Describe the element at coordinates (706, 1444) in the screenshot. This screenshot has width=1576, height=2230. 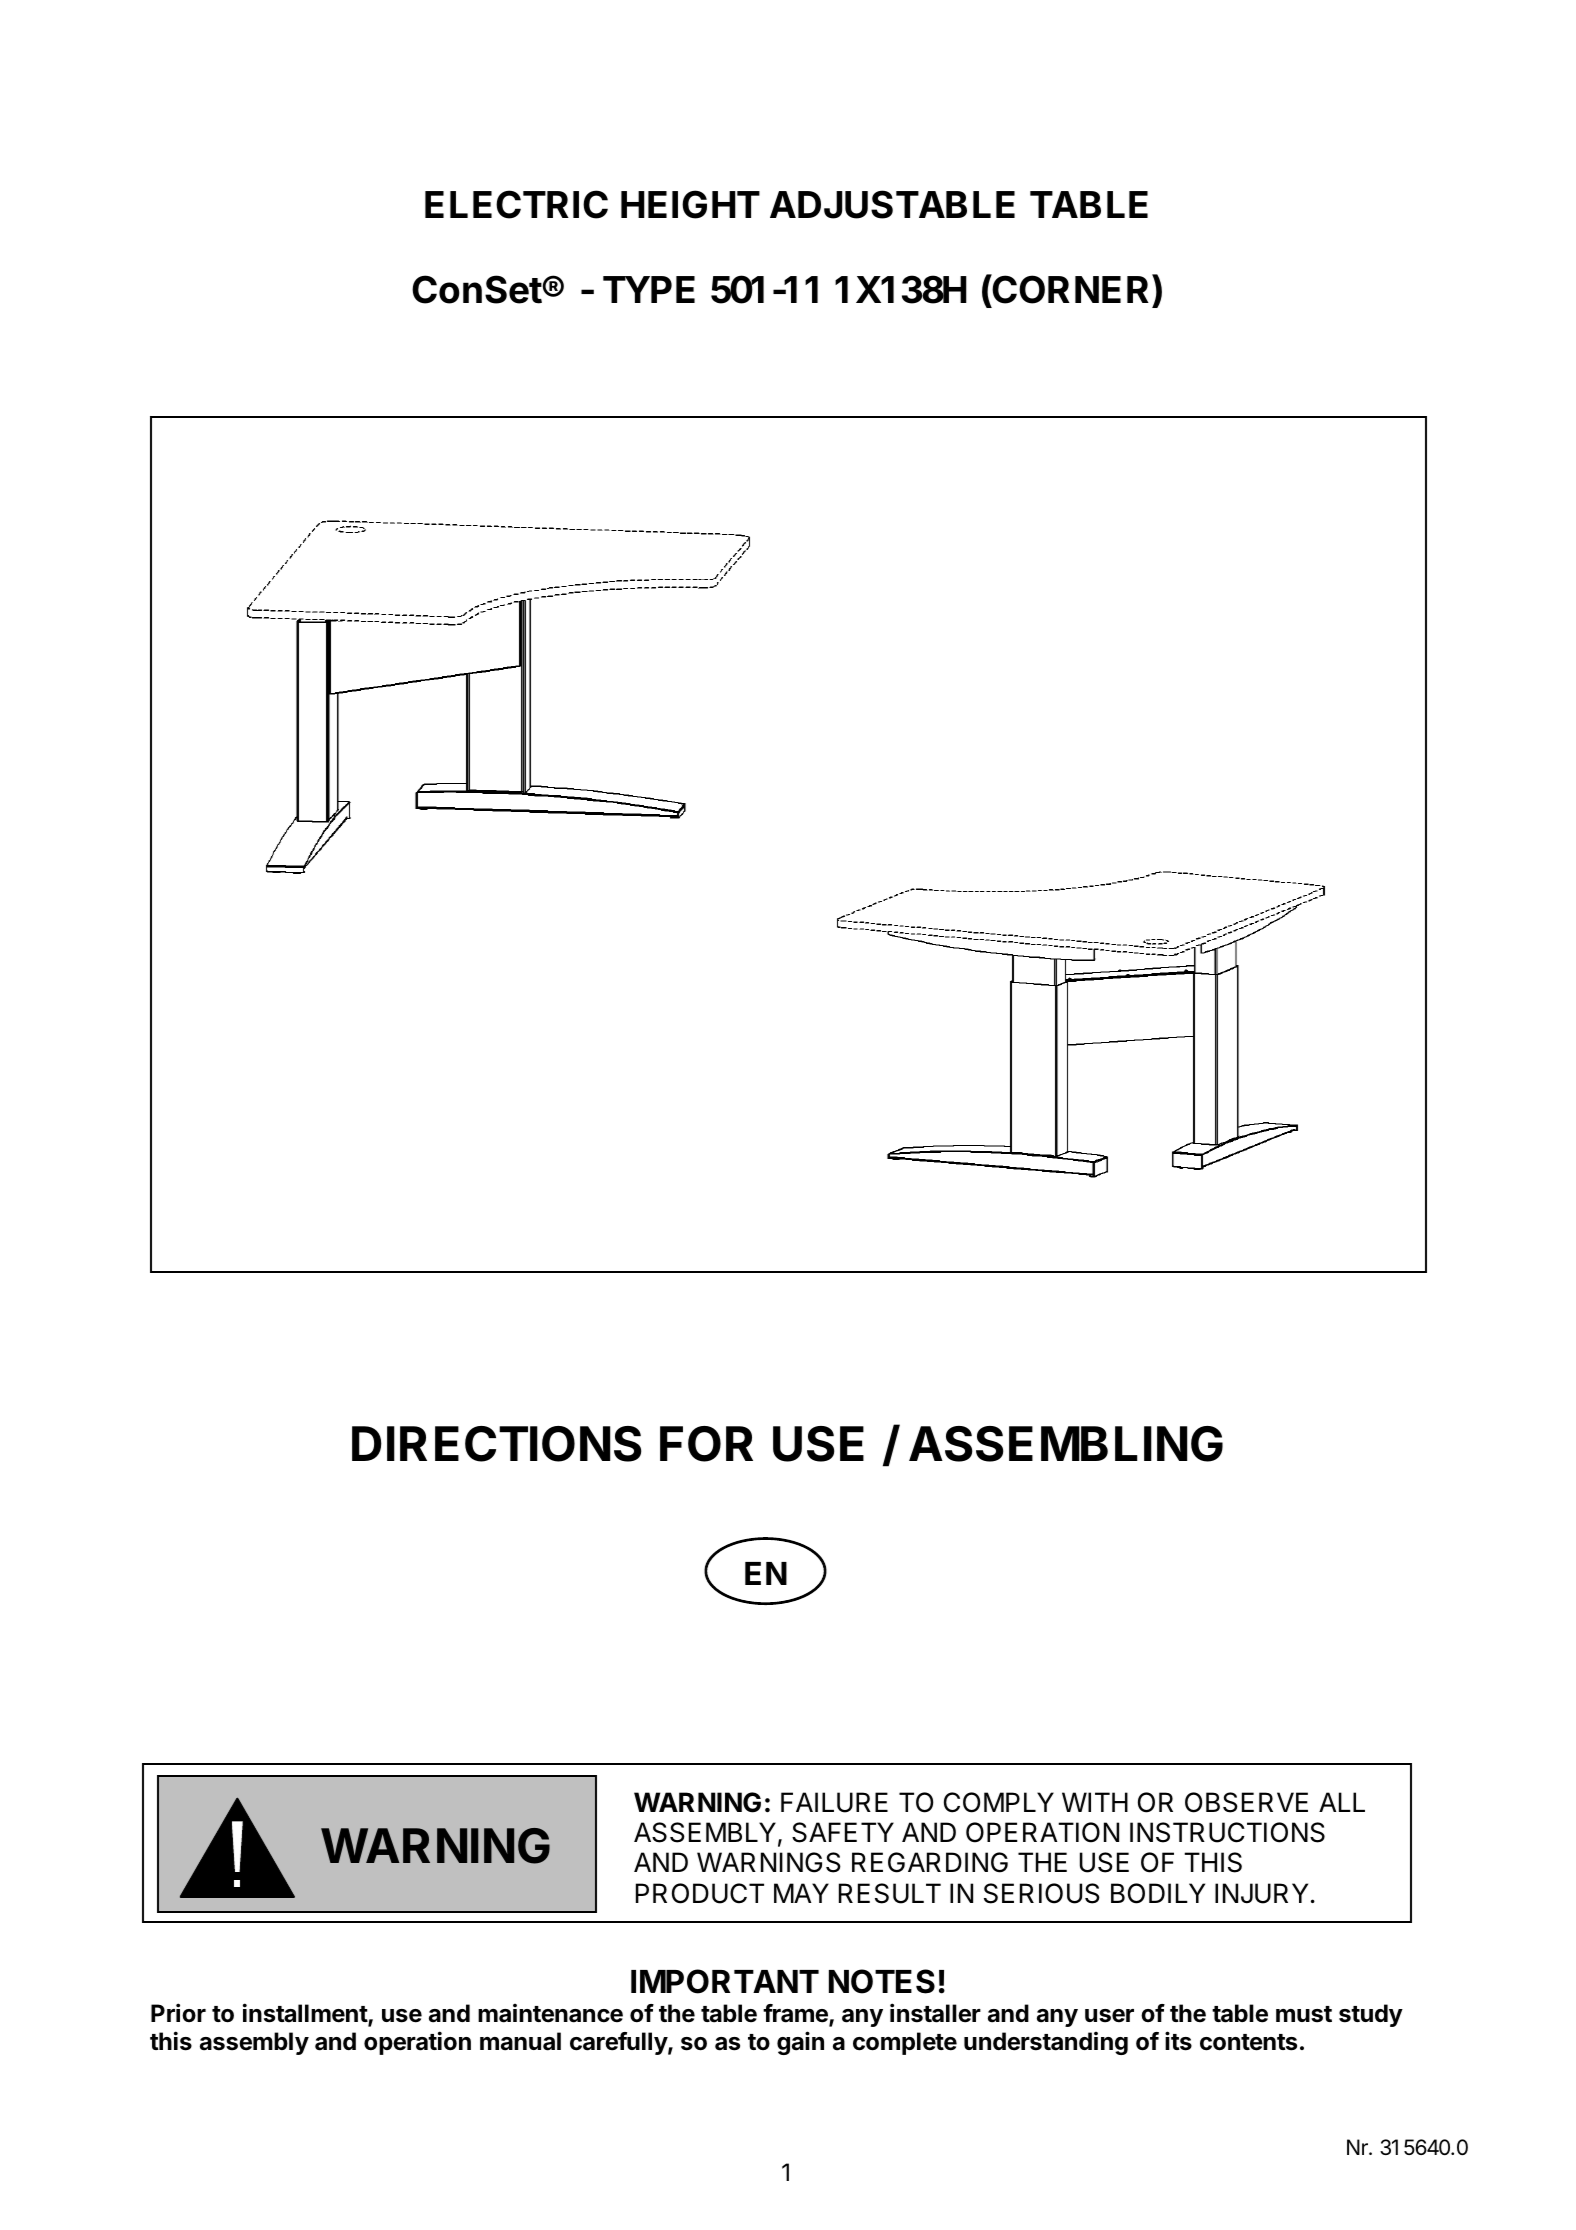
I see `FOR` at that location.
